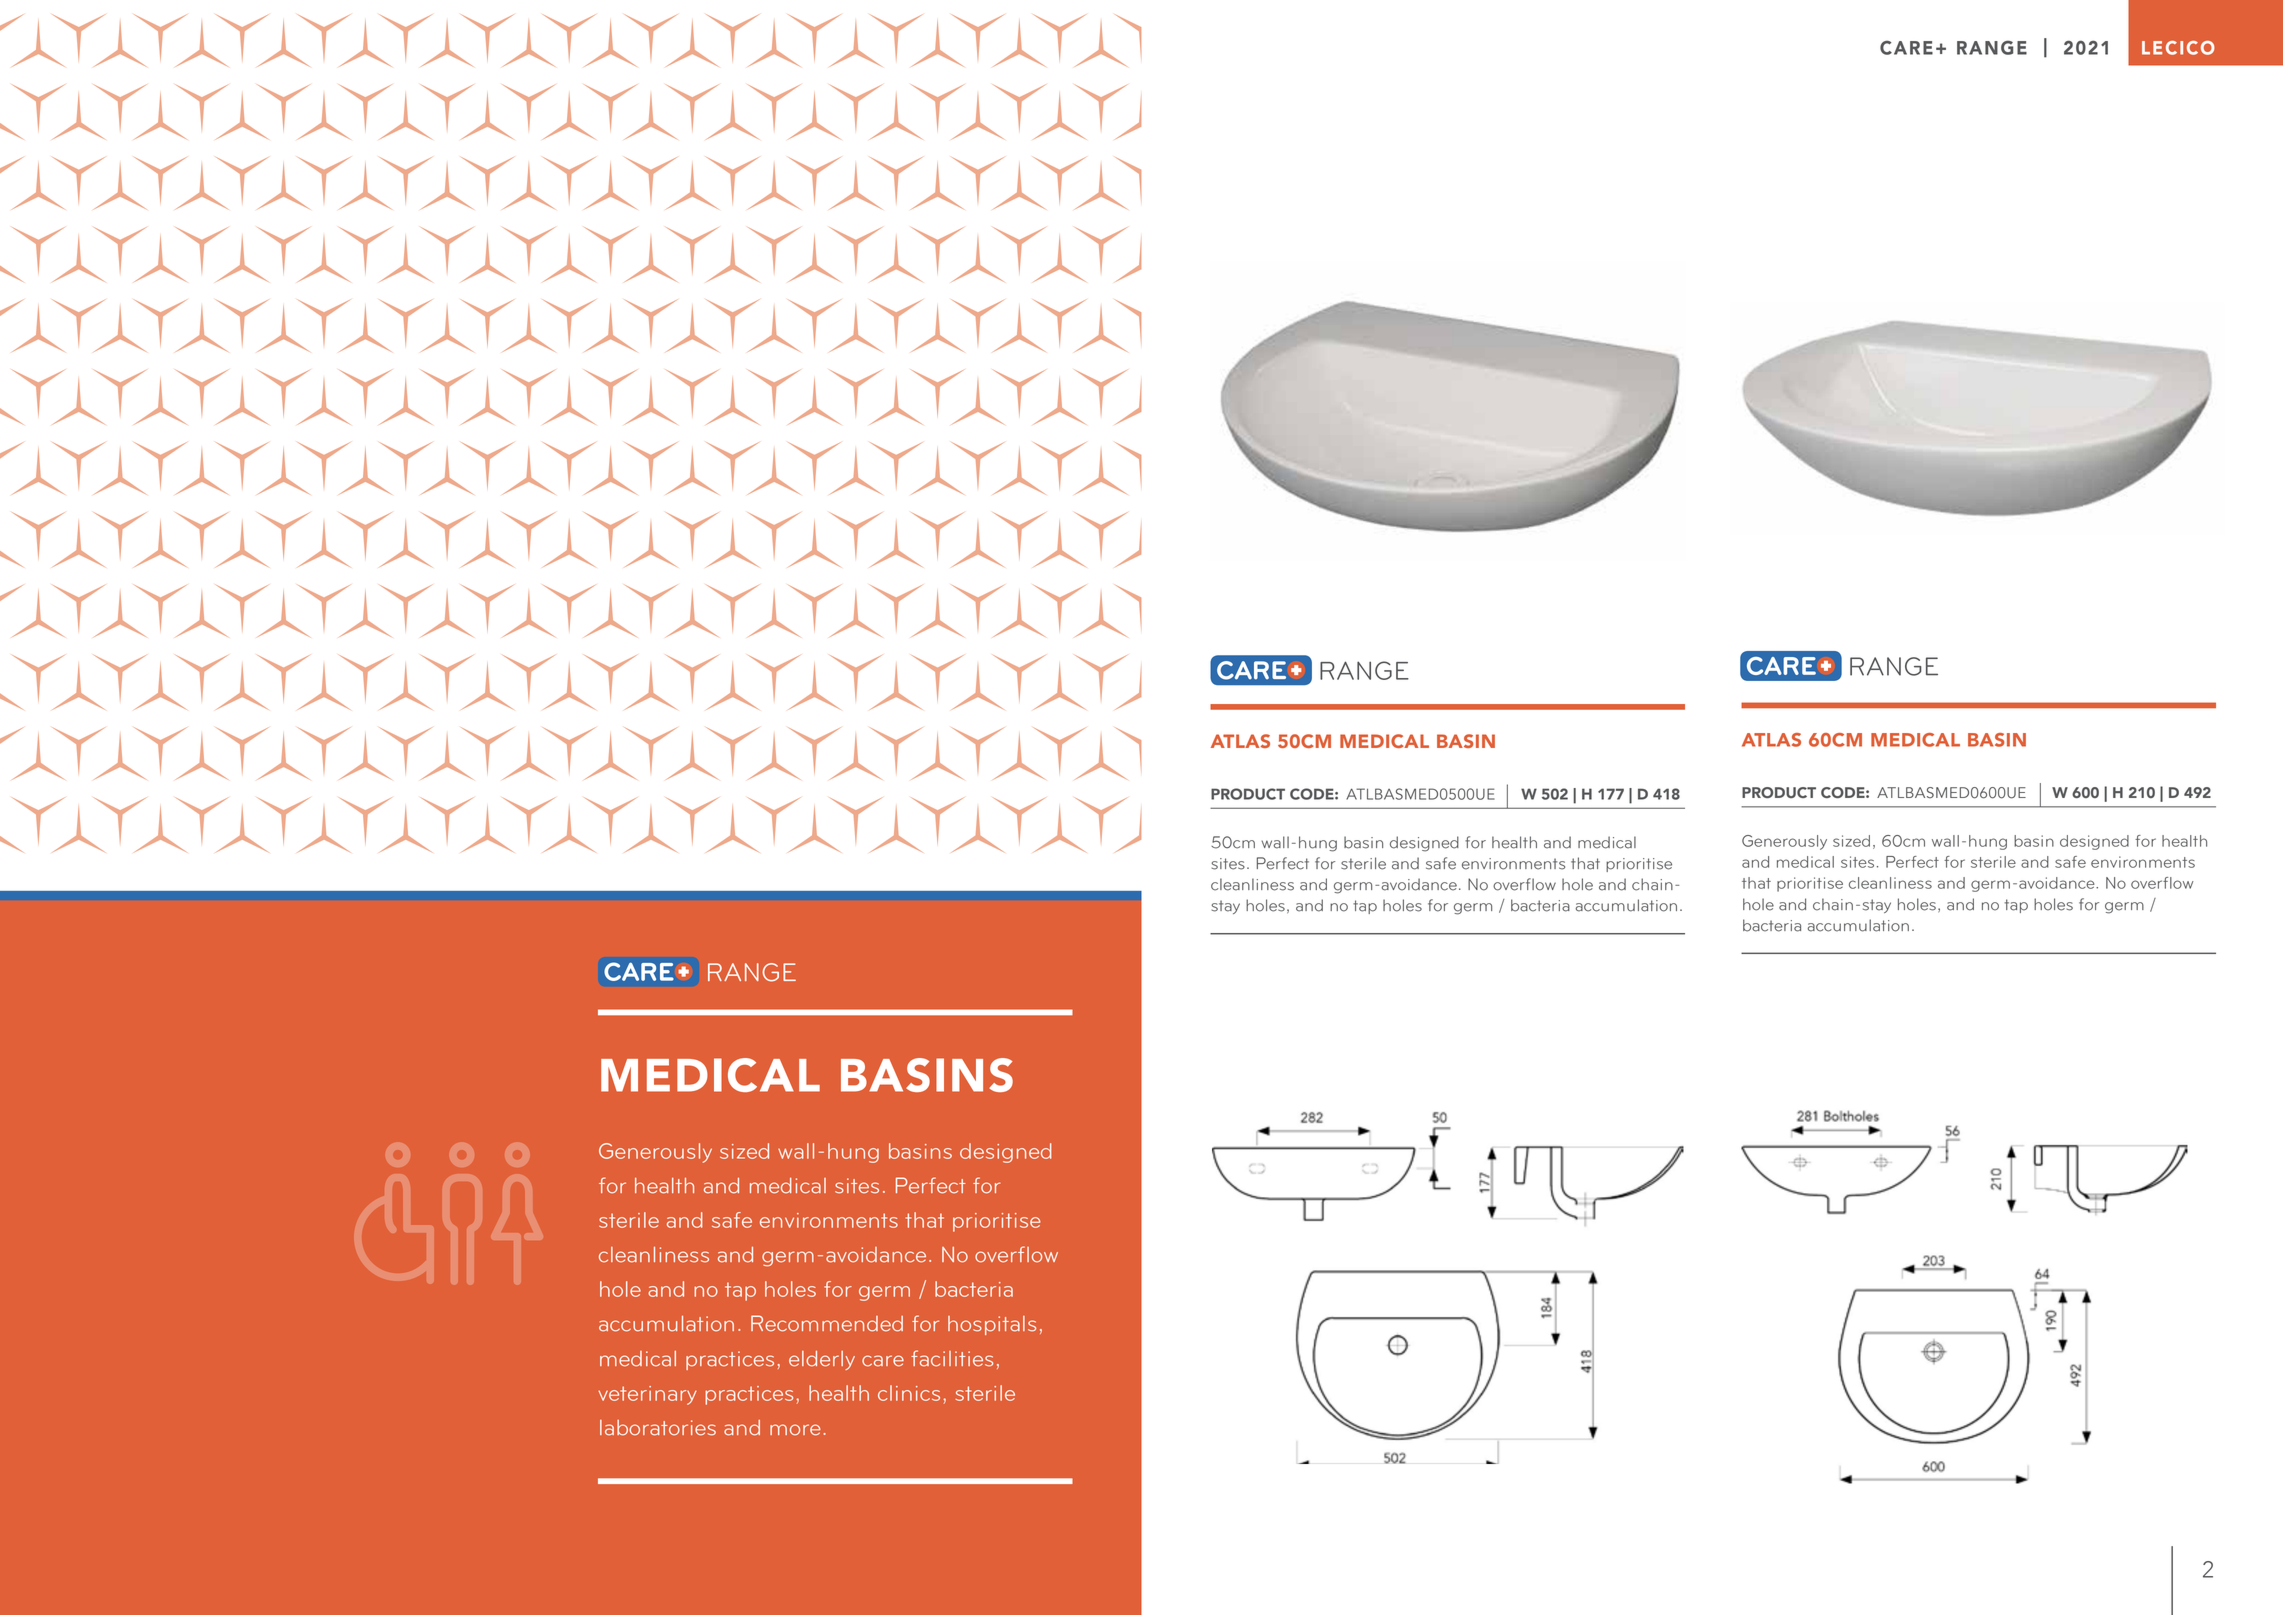 This screenshot has width=2283, height=1615. What do you see at coordinates (827, 1323) in the screenshot?
I see `Recommended` at bounding box center [827, 1323].
